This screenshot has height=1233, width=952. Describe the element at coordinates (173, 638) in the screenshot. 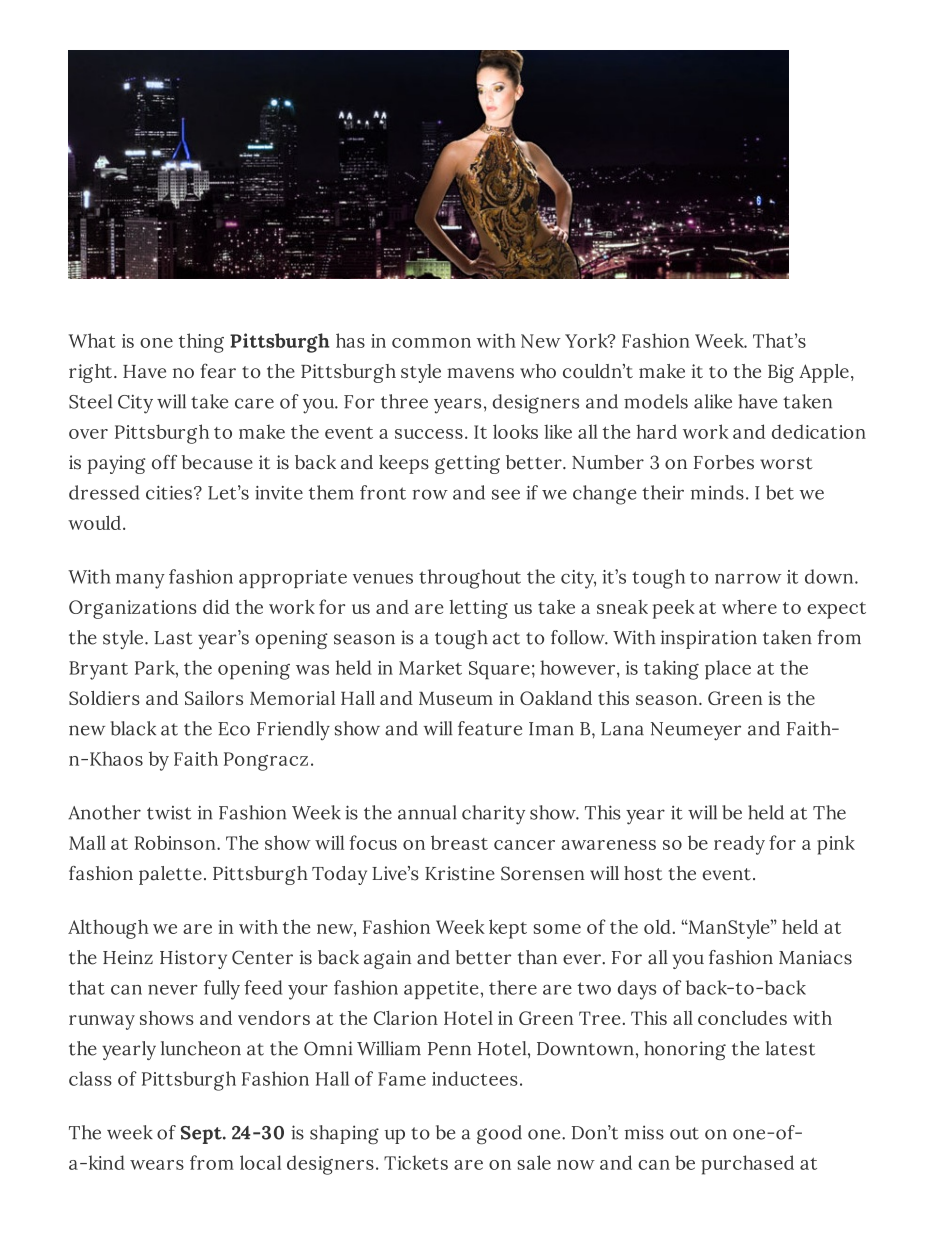

I see `Last` at that location.
